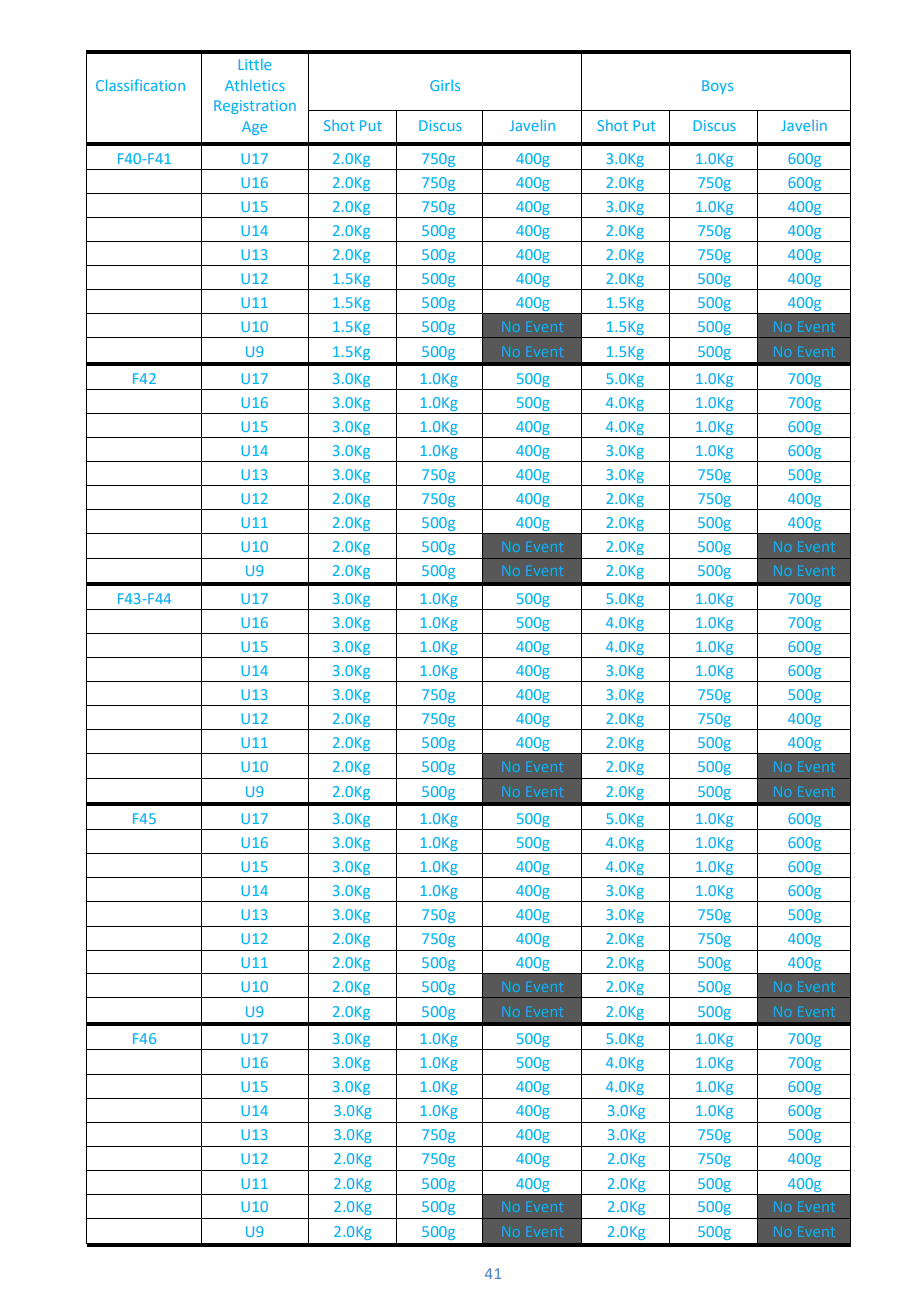 The width and height of the screenshot is (924, 1307). What do you see at coordinates (254, 128) in the screenshot?
I see `Age` at bounding box center [254, 128].
